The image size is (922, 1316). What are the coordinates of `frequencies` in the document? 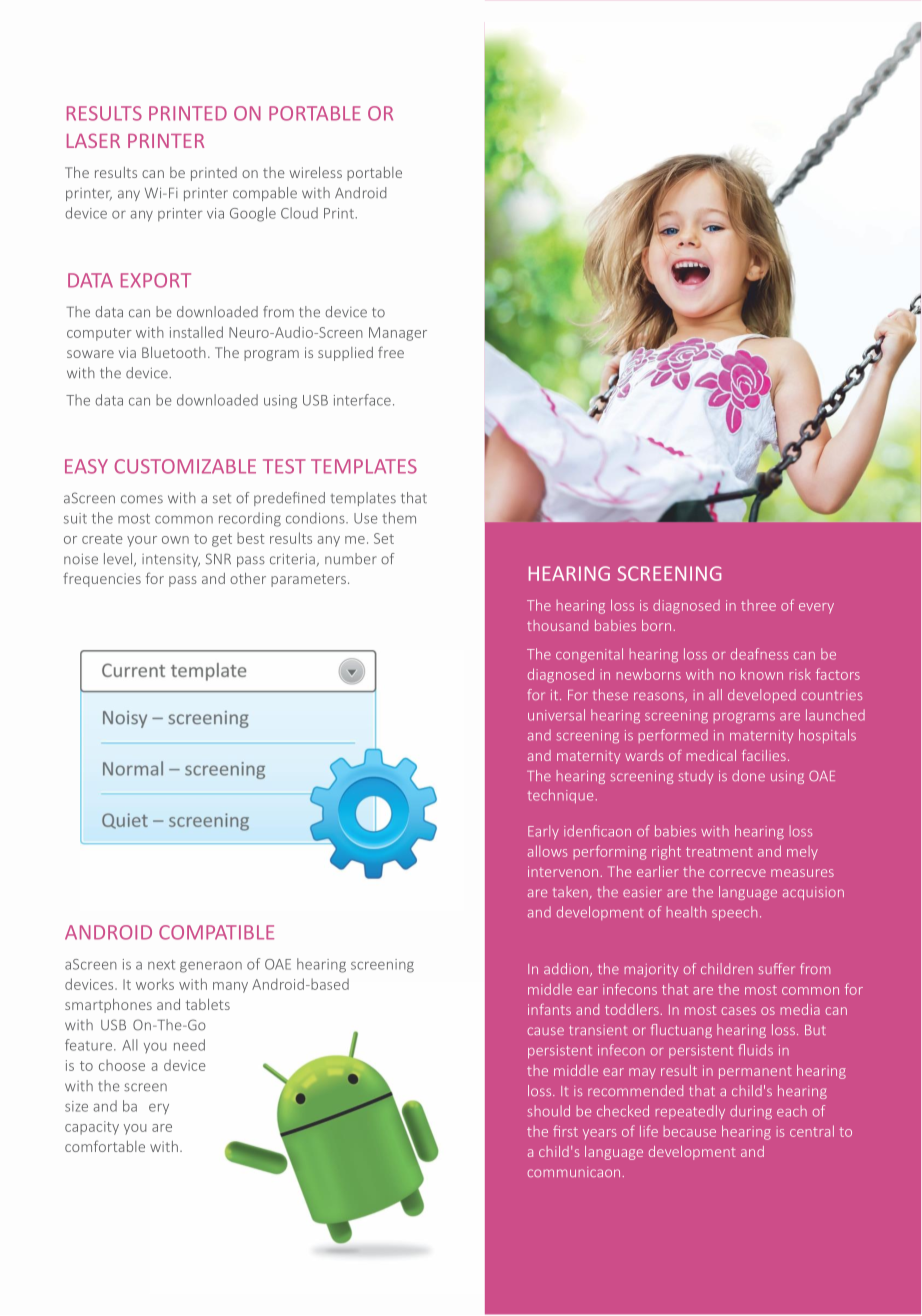 It's located at (102, 579).
